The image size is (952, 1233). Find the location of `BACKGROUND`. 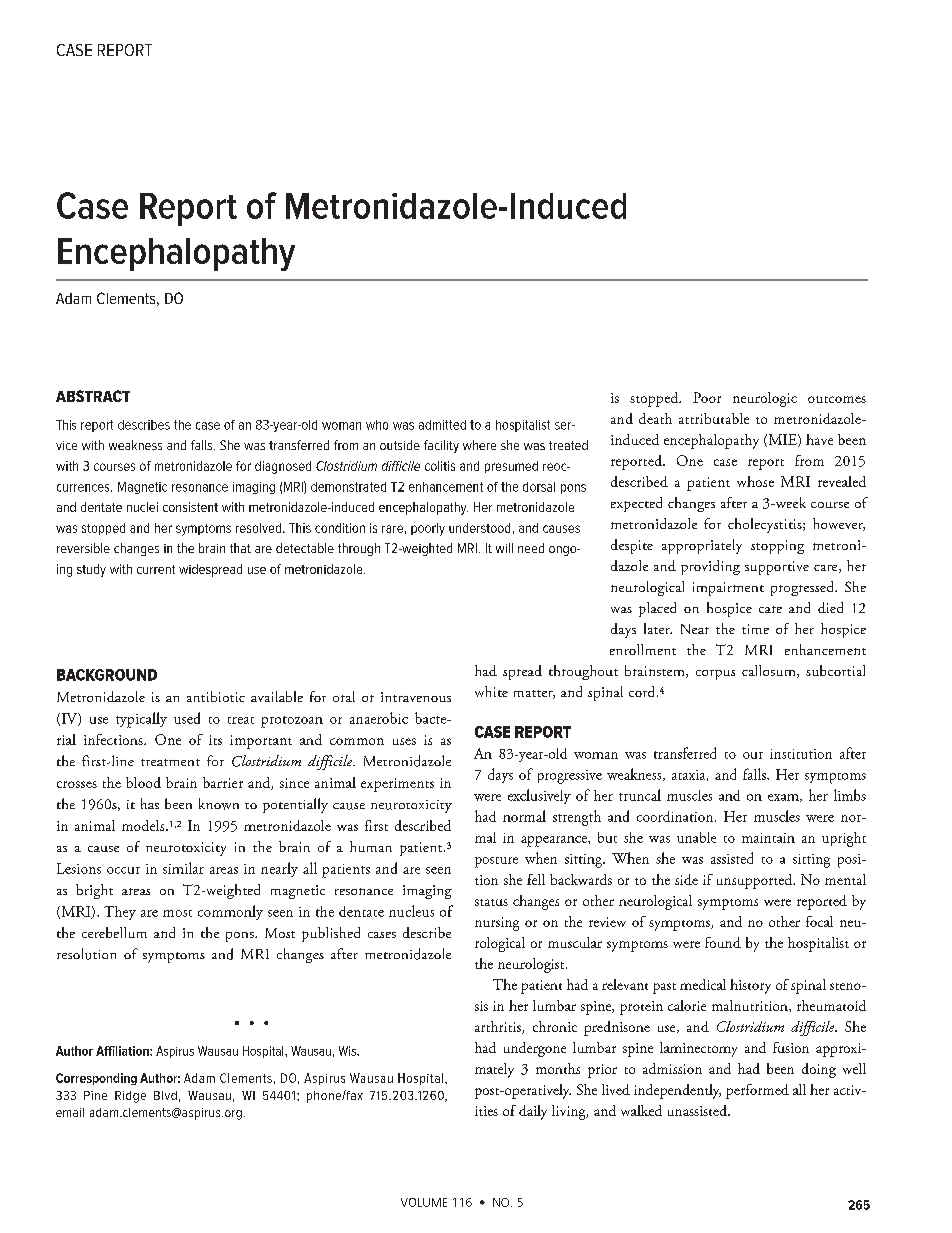

BACKGROUND is located at coordinates (107, 675).
